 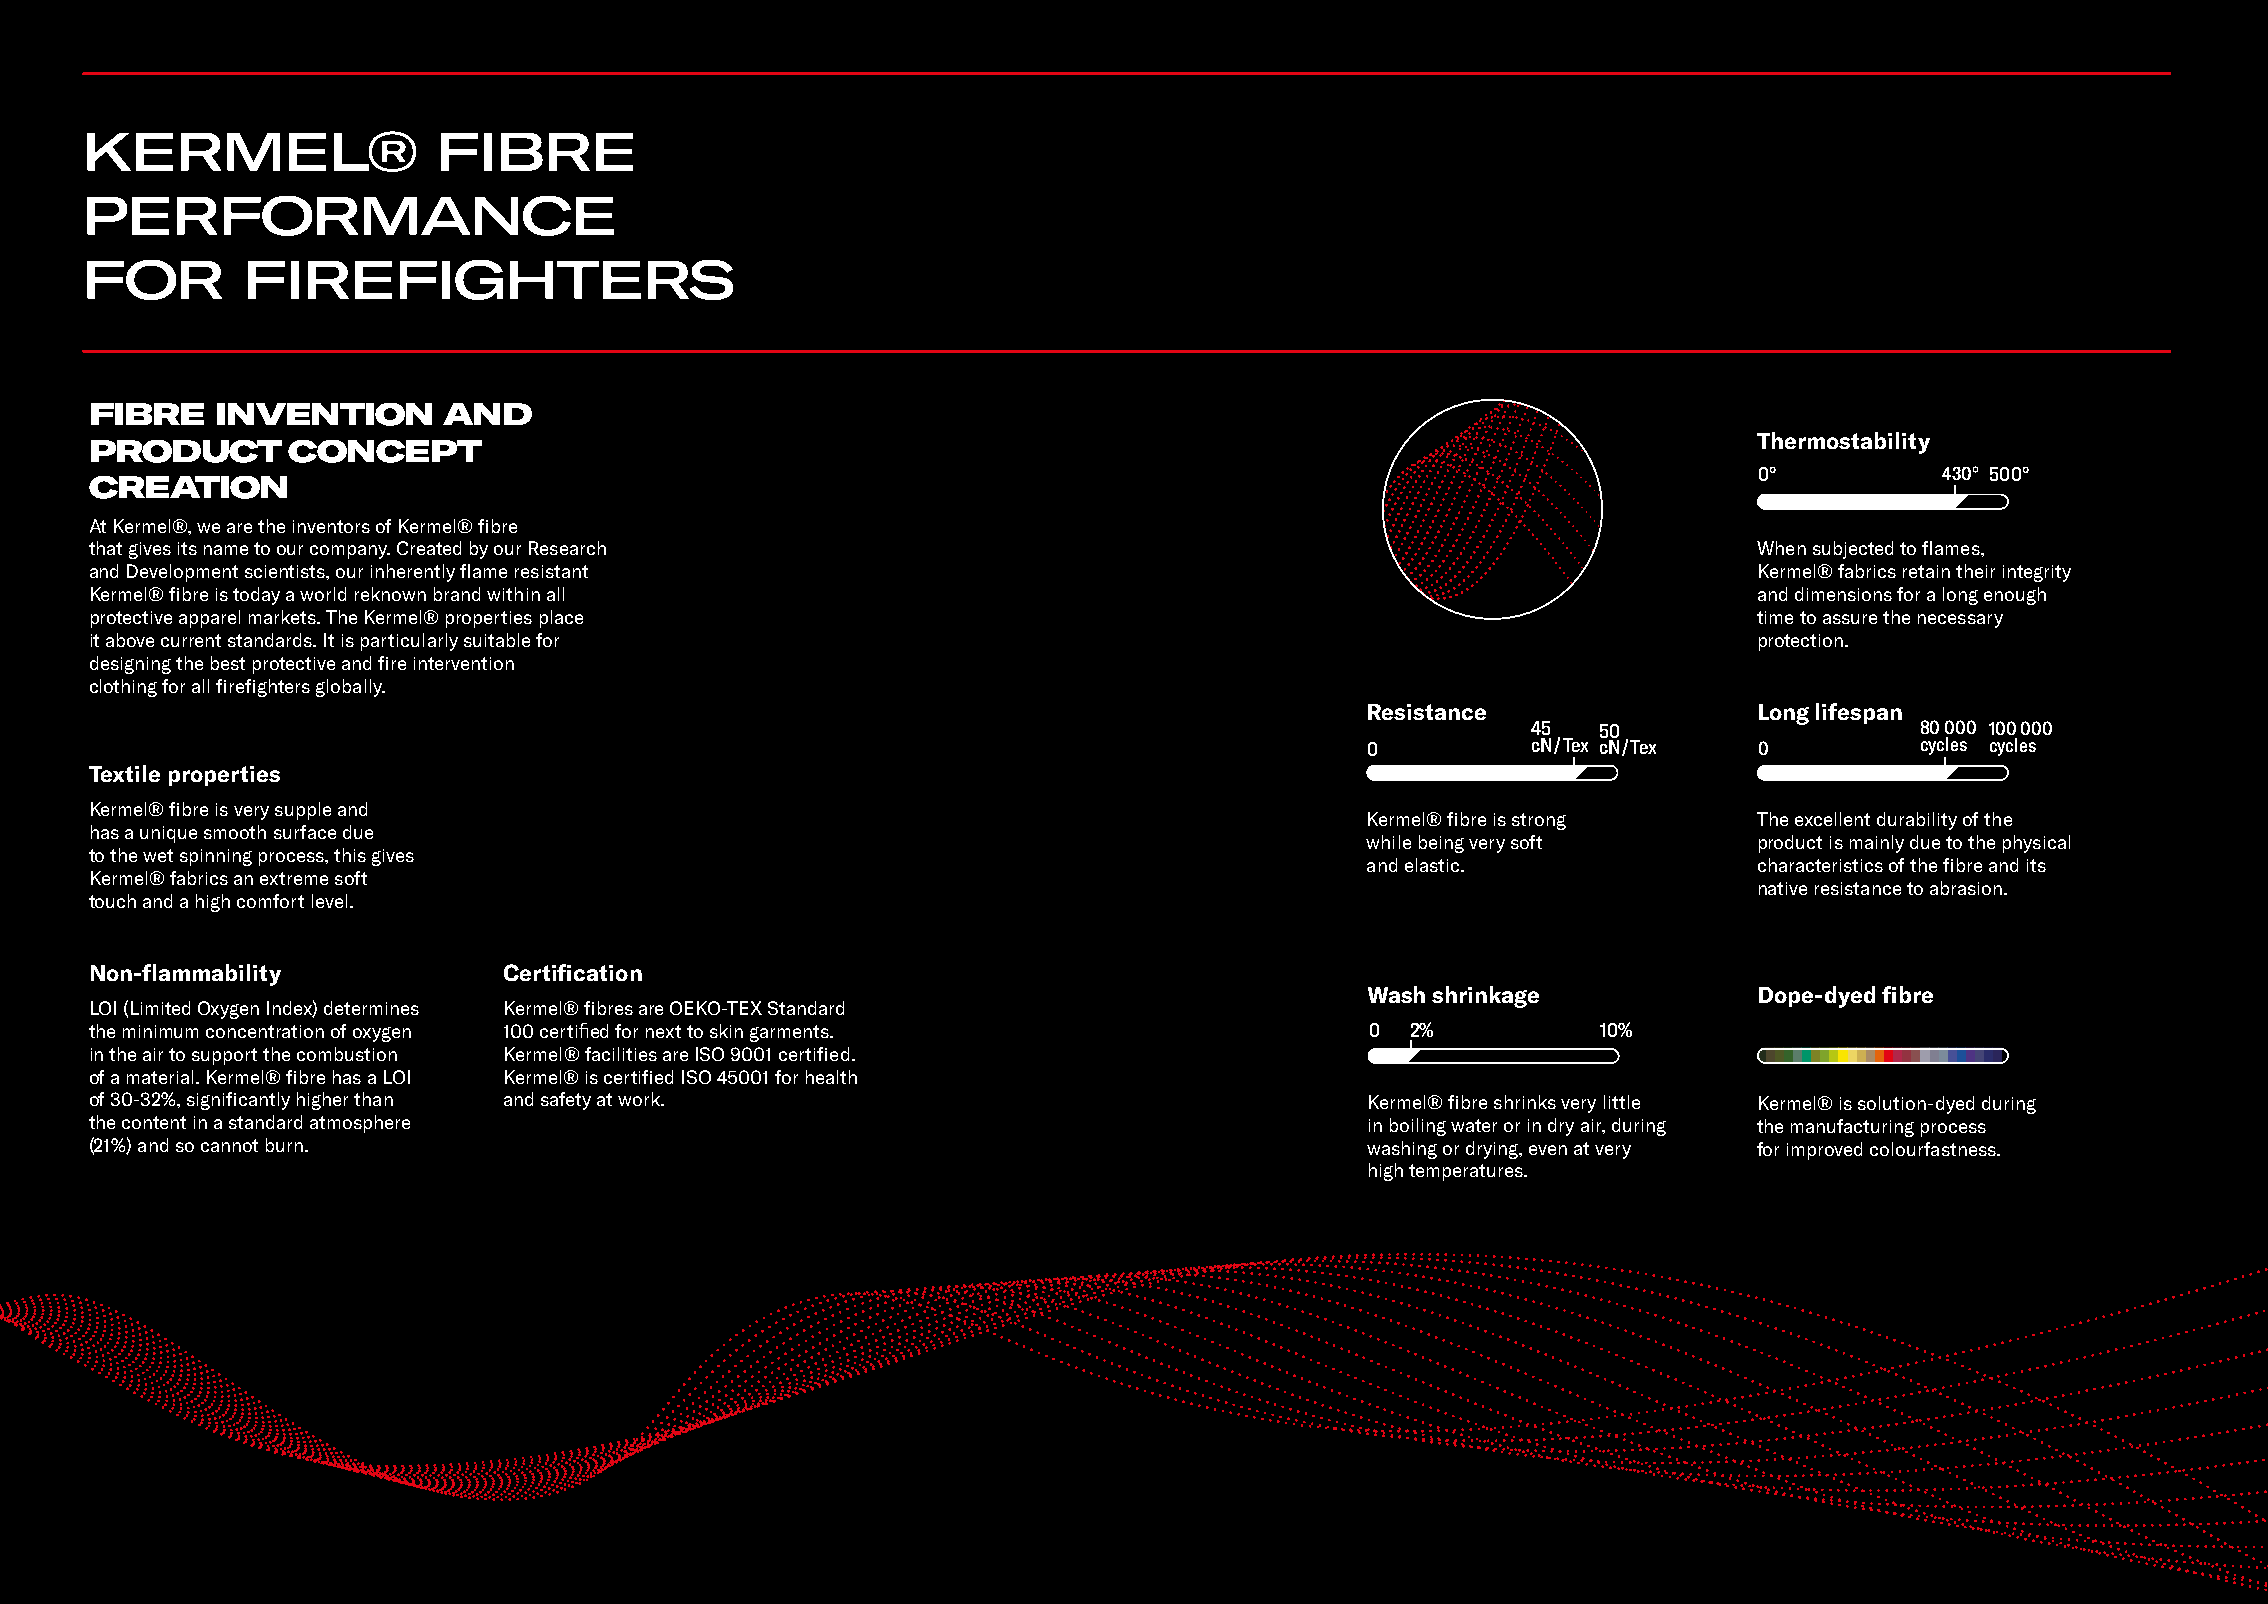 I want to click on PERFORMANCE, so click(x=350, y=216).
